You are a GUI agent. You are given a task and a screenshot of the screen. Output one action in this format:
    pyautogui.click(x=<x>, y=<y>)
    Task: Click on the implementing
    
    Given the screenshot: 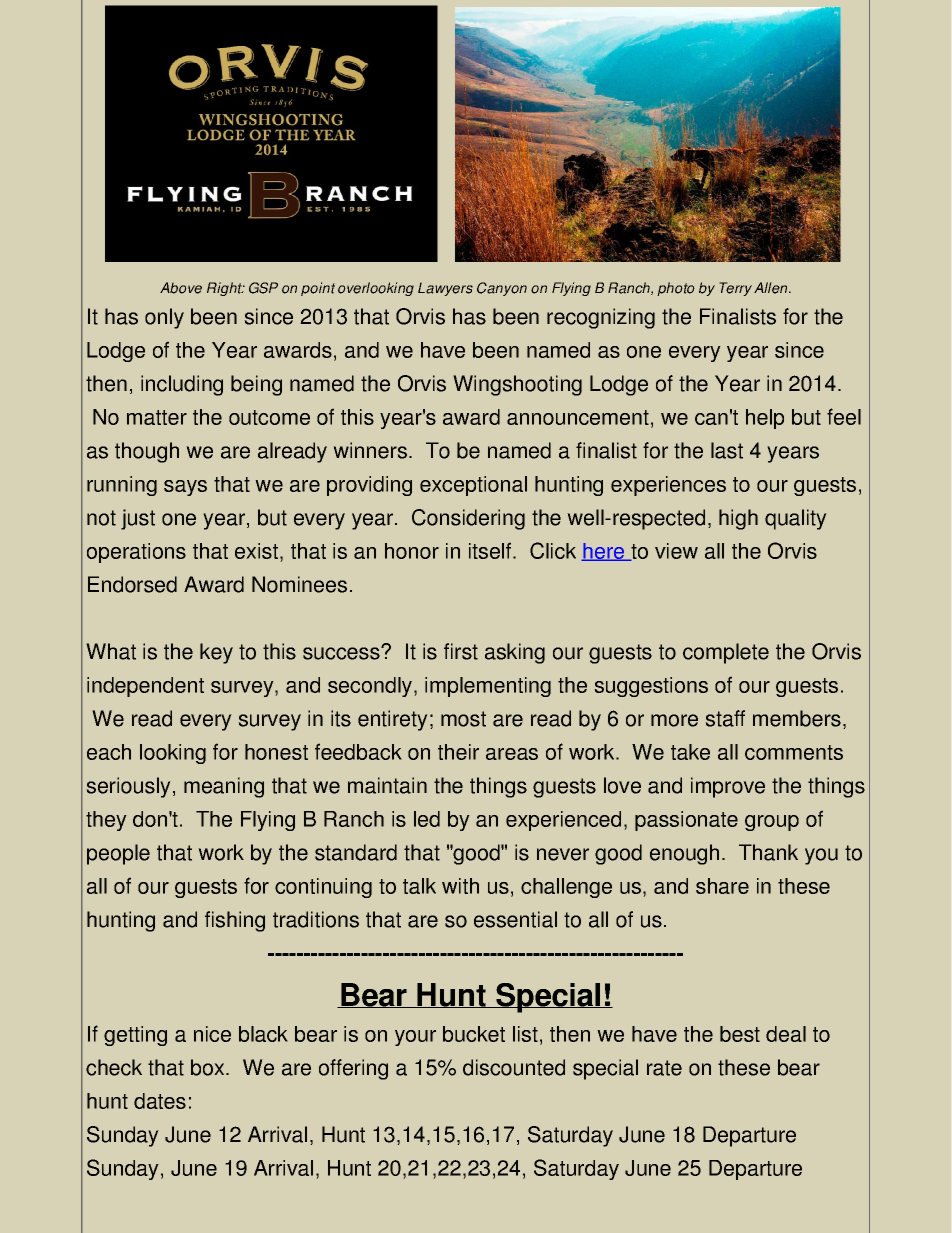 What is the action you would take?
    pyautogui.click(x=488, y=687)
